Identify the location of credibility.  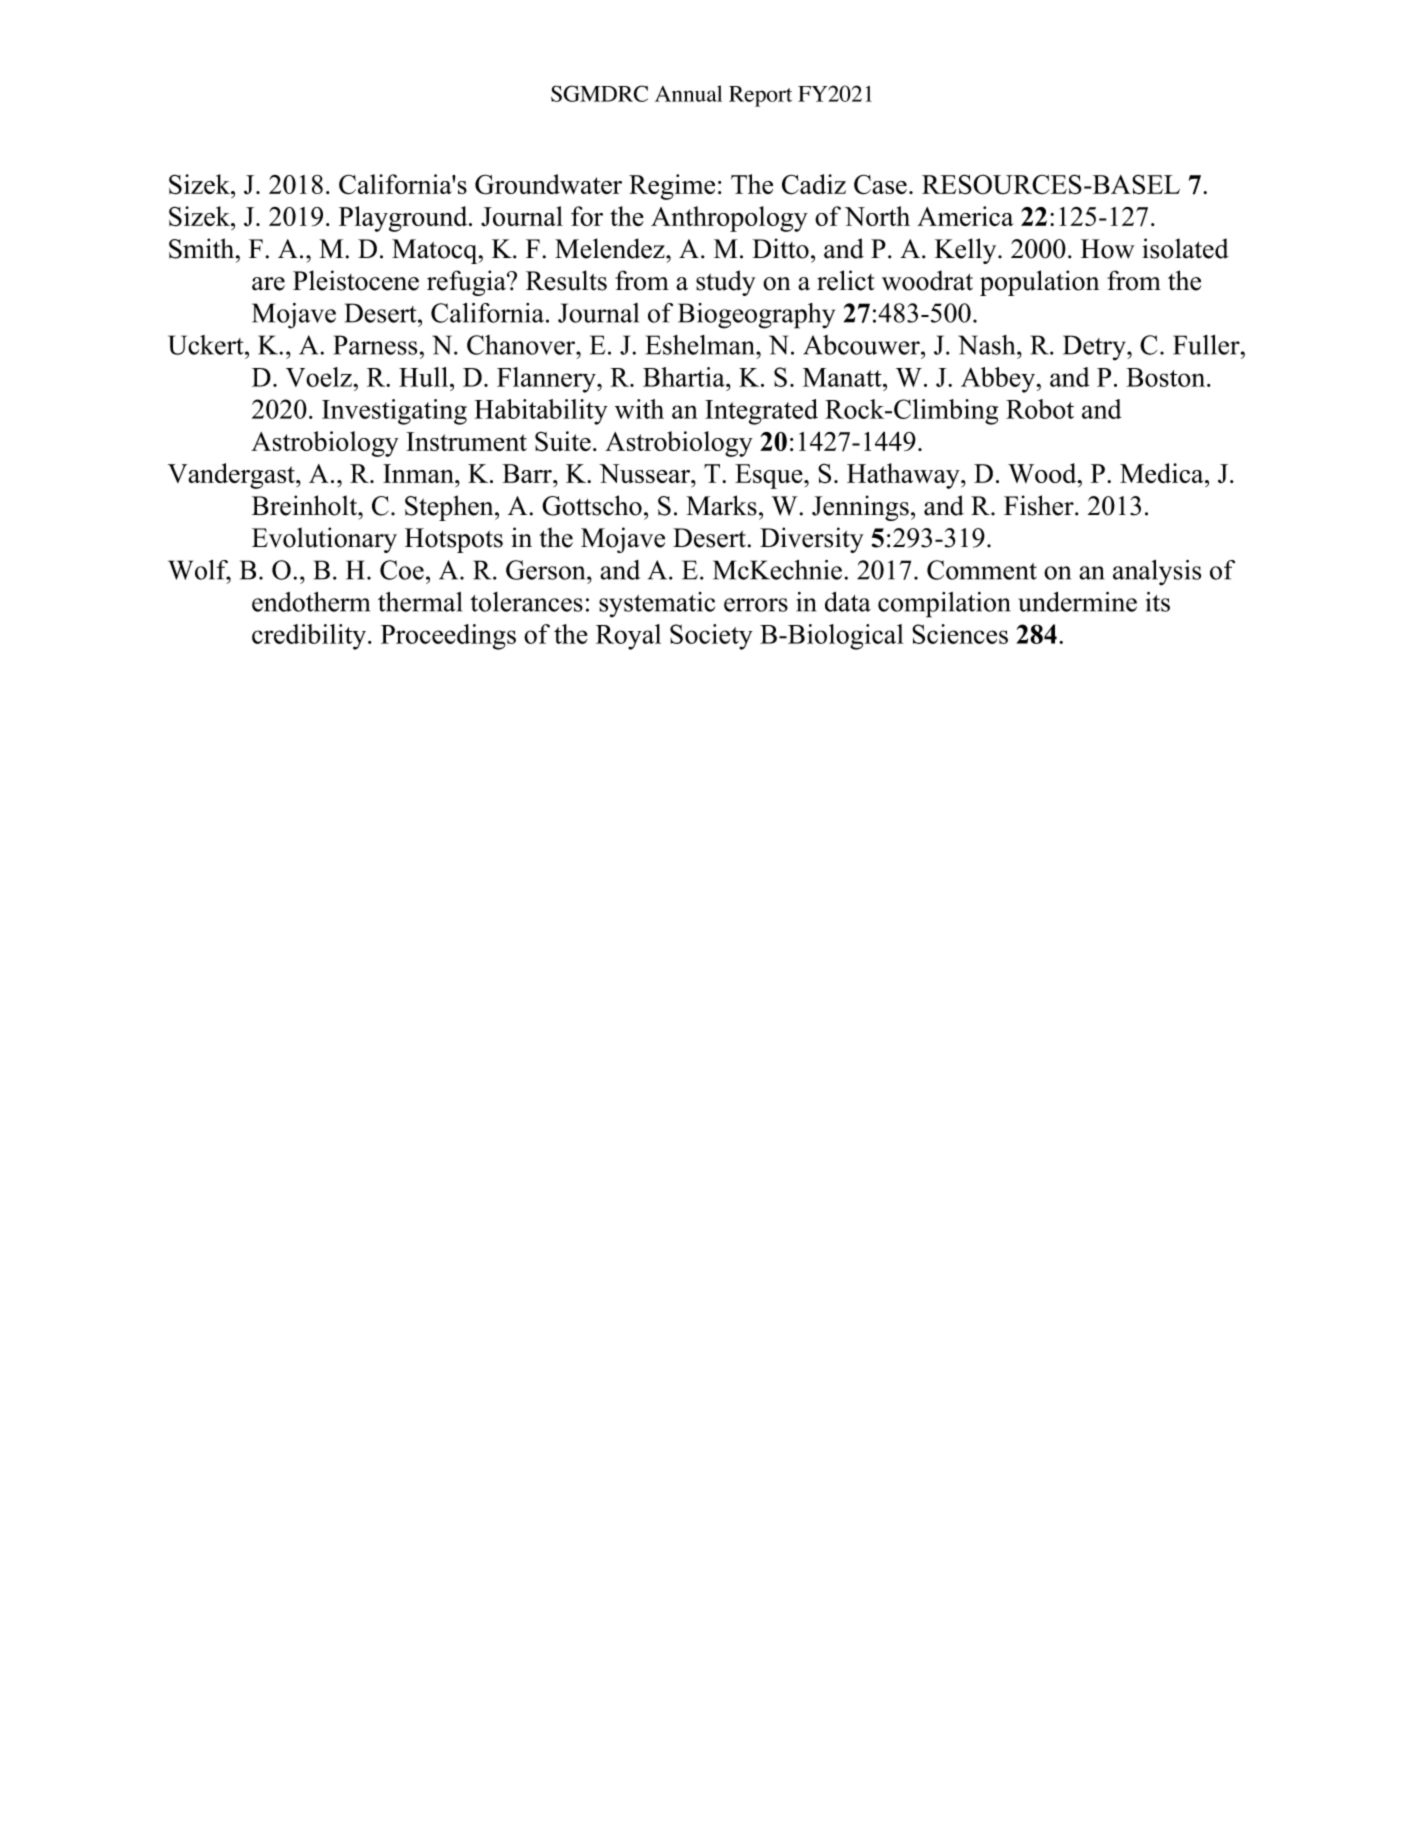
(310, 637).
